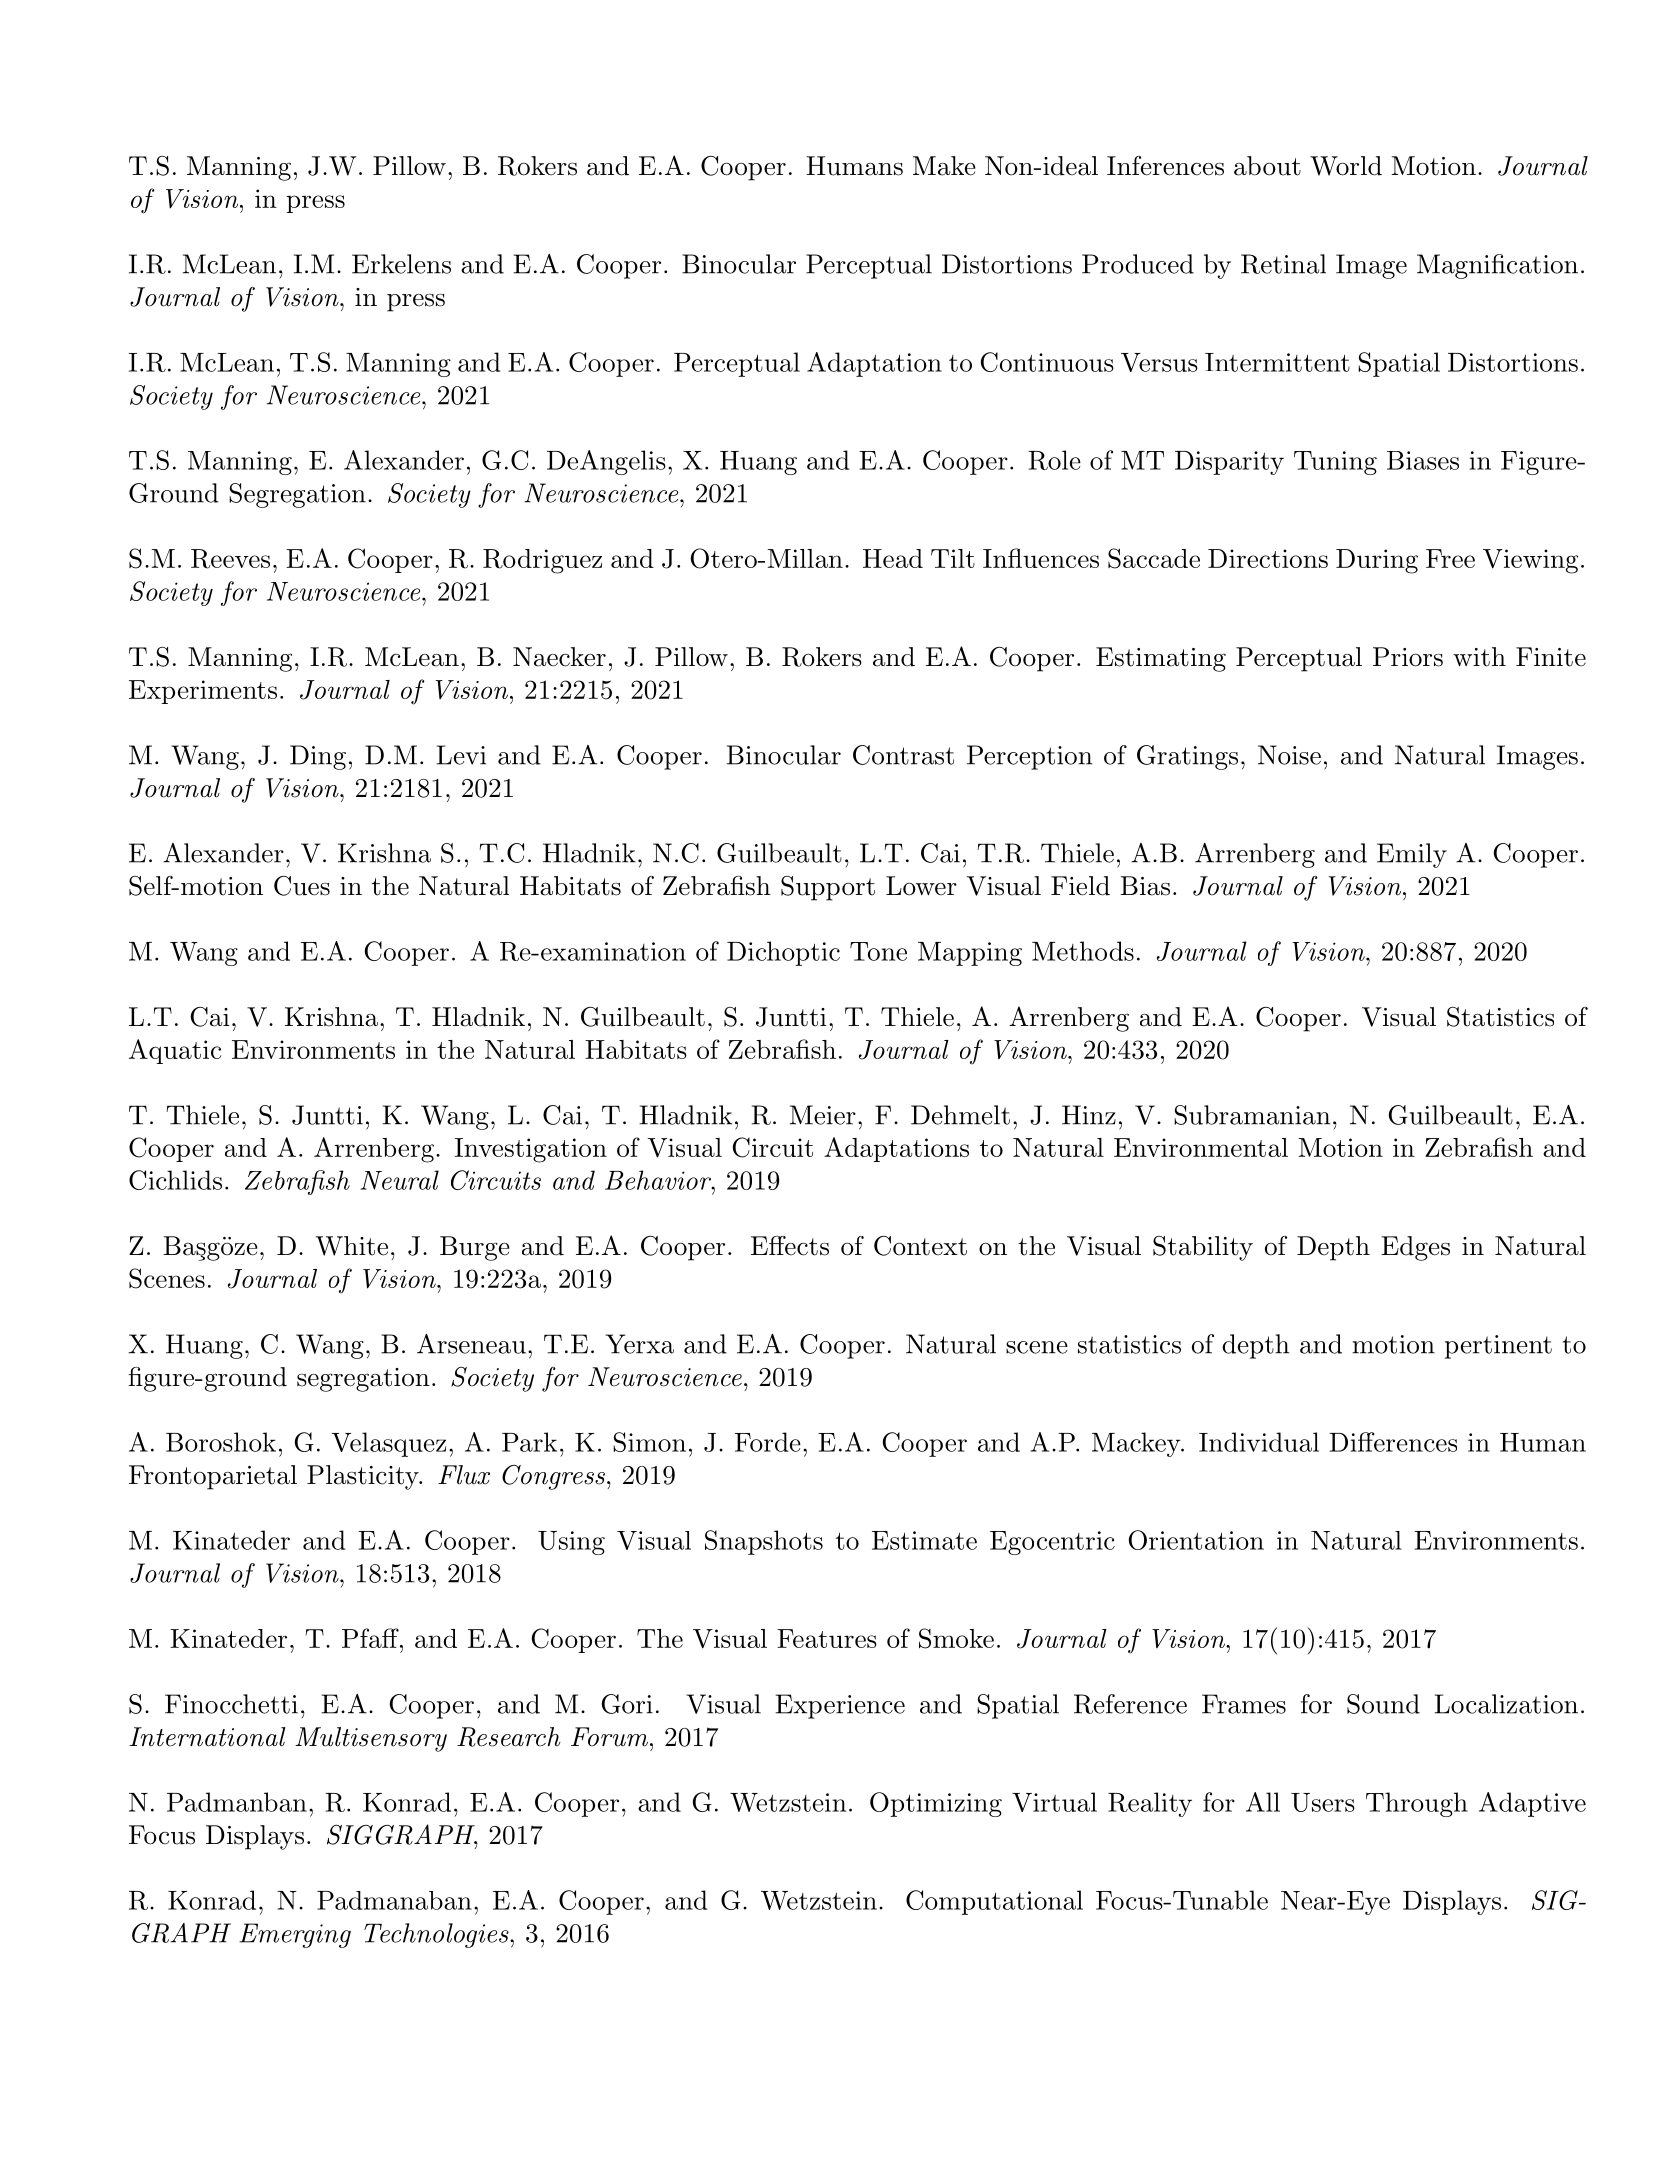 This page has width=1675, height=2168. What do you see at coordinates (1498, 1347) in the page?
I see `pertinent` at bounding box center [1498, 1347].
